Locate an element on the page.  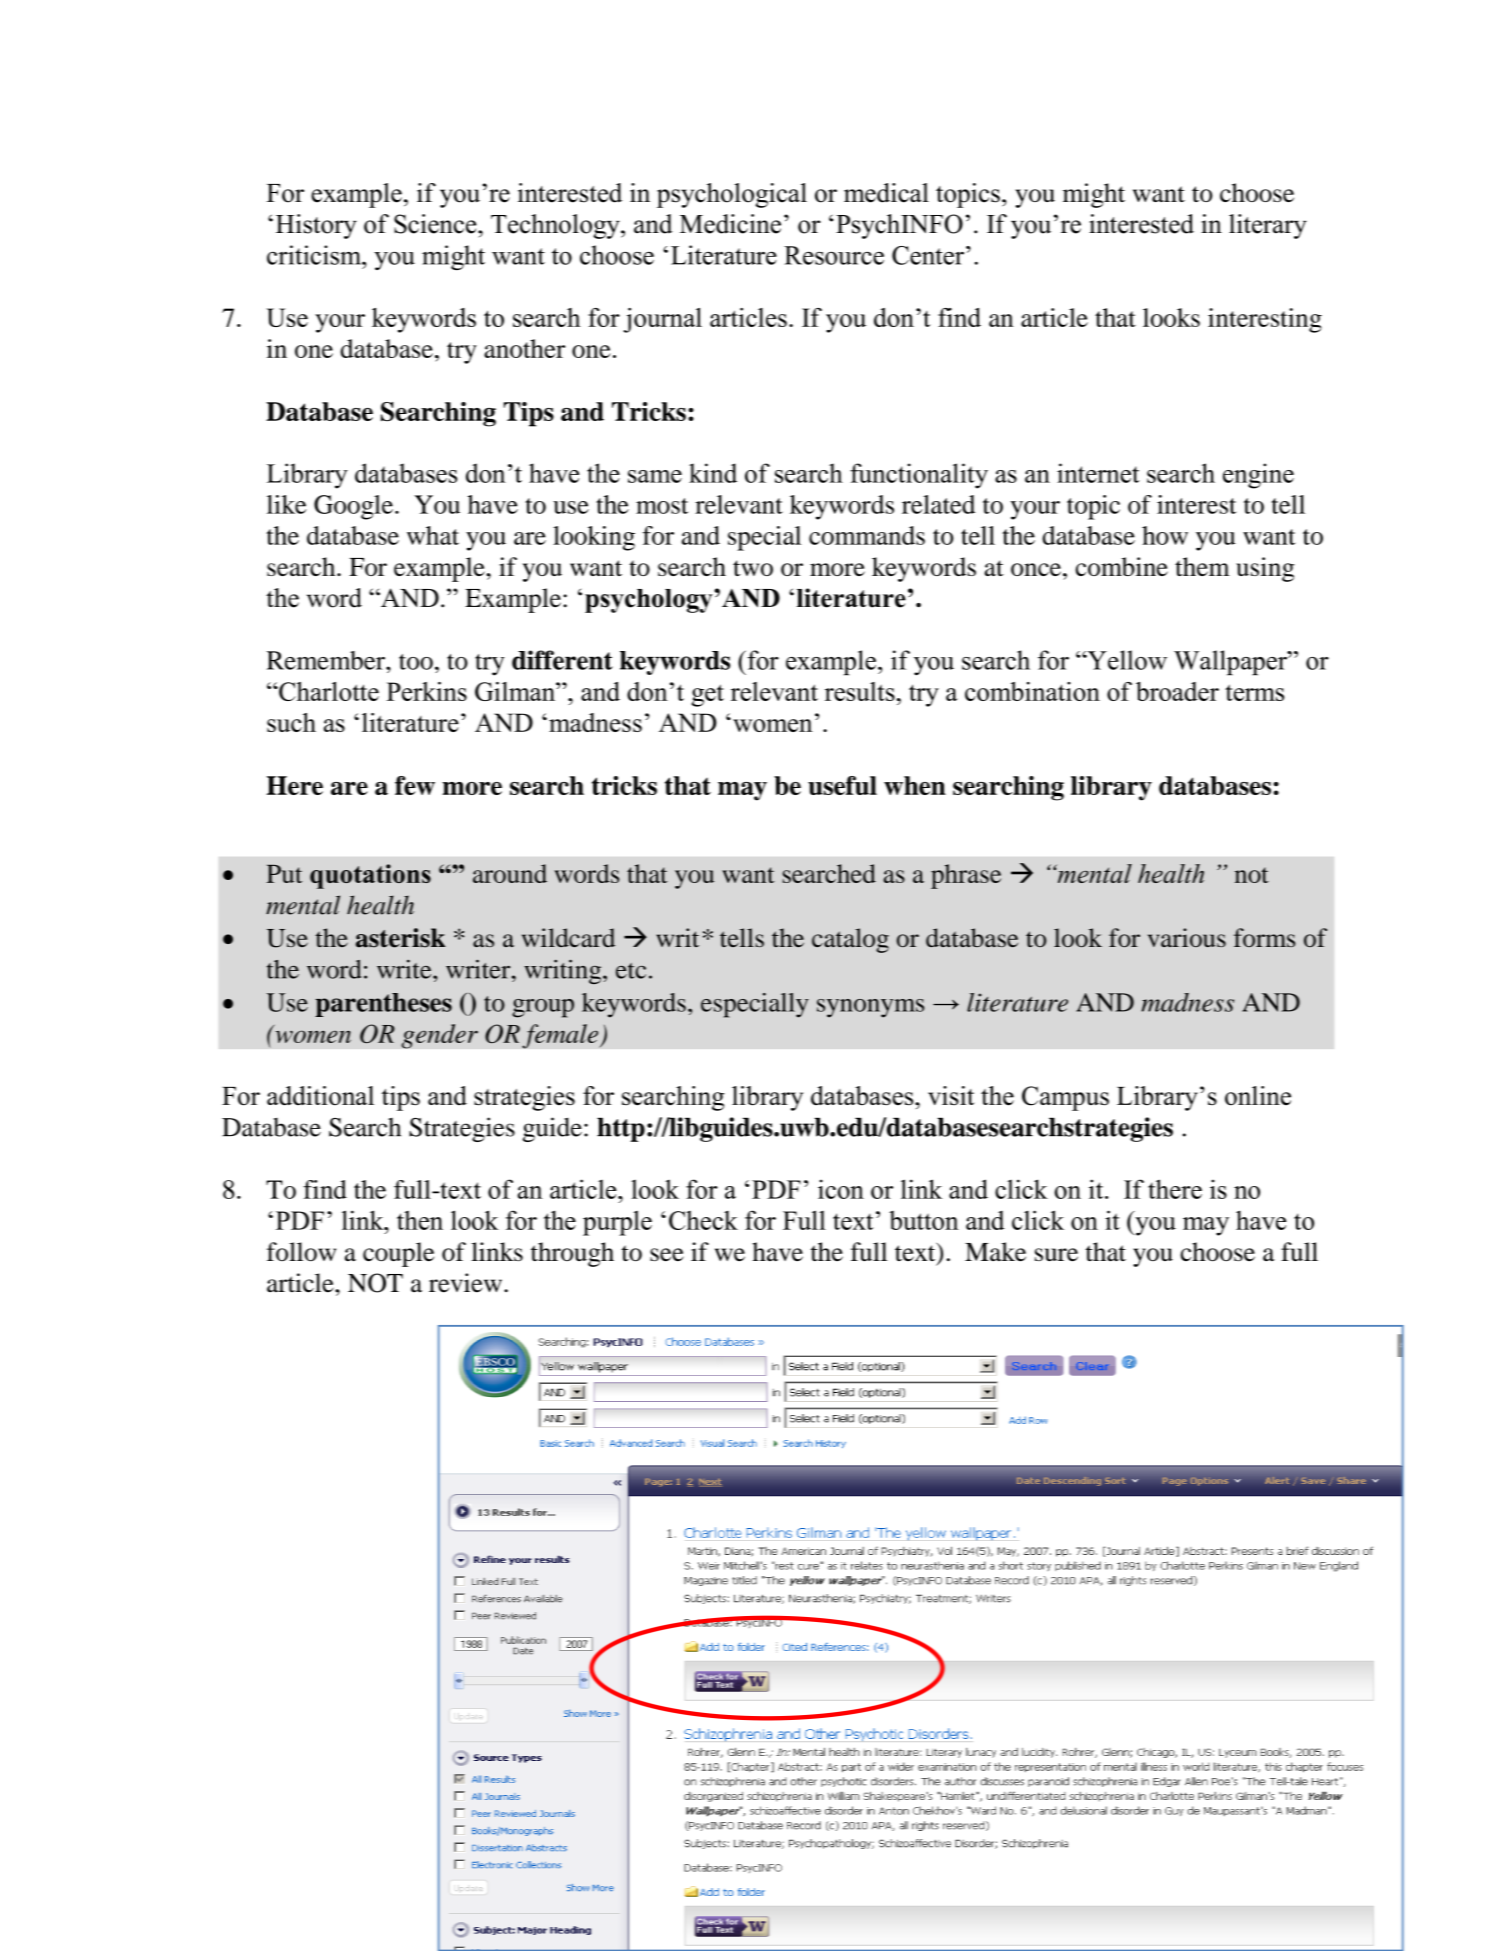
broader is located at coordinates (1177, 691).
